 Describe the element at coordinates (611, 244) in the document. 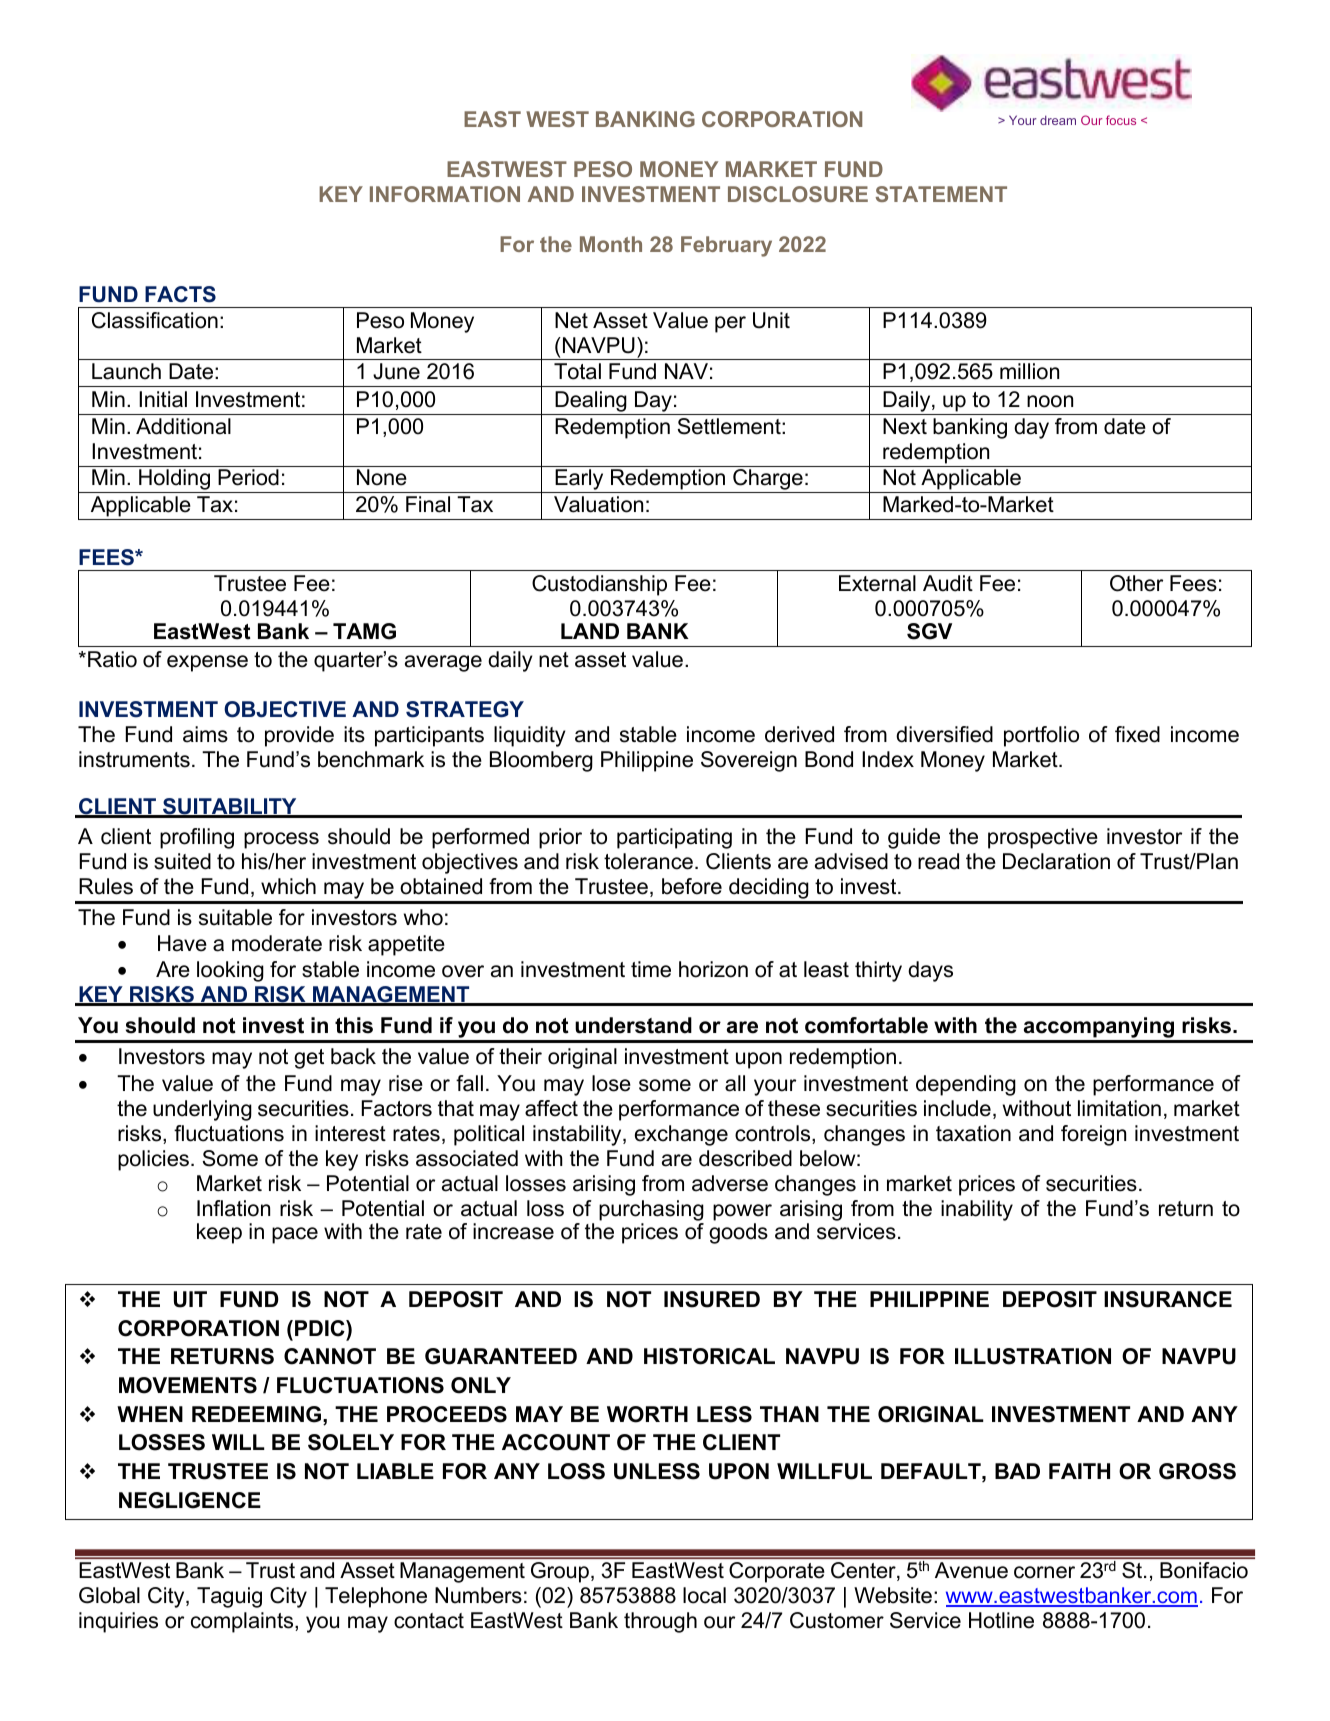

I see `Month` at that location.
